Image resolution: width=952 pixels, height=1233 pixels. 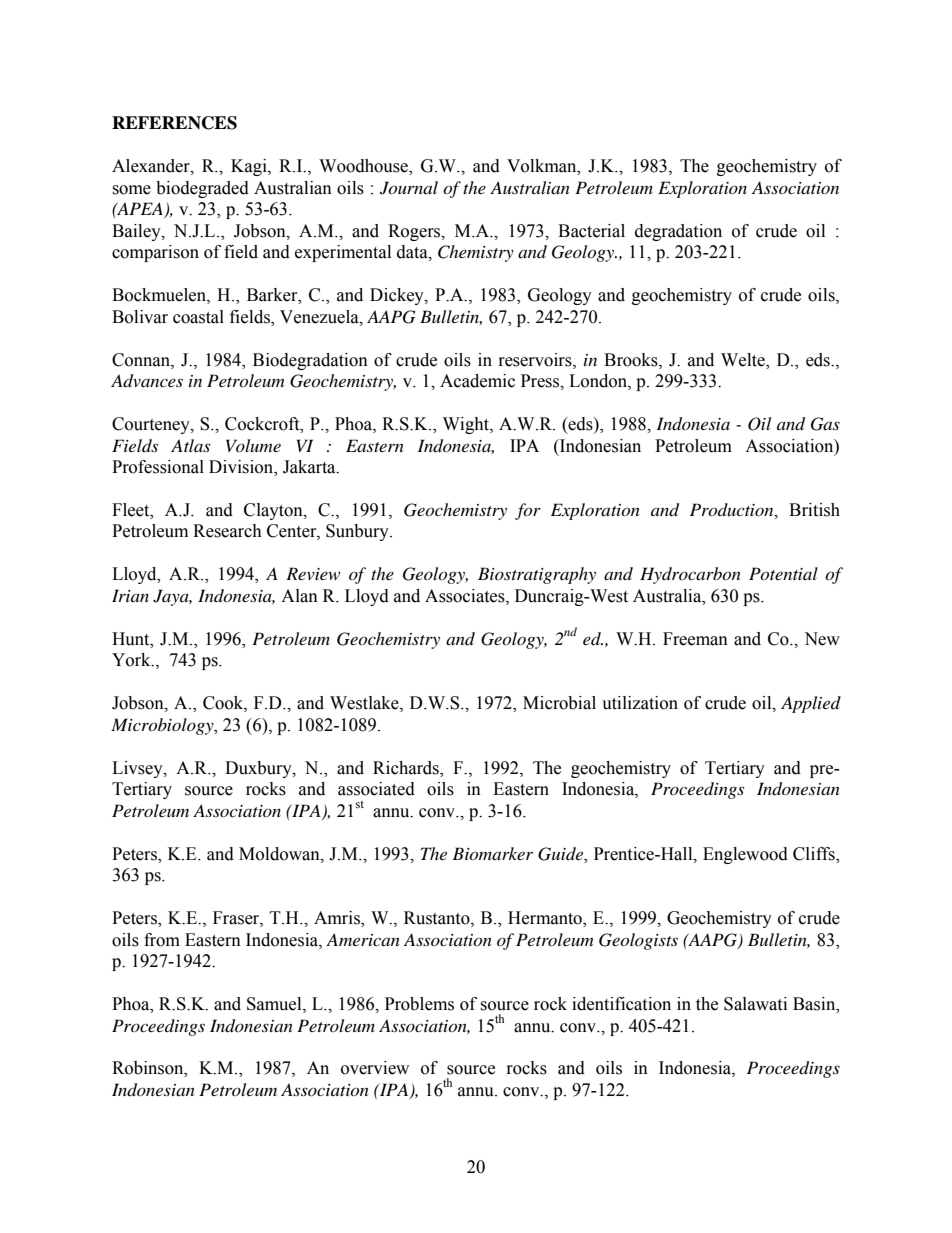 What do you see at coordinates (419, 1004) in the image?
I see `Problems` at bounding box center [419, 1004].
